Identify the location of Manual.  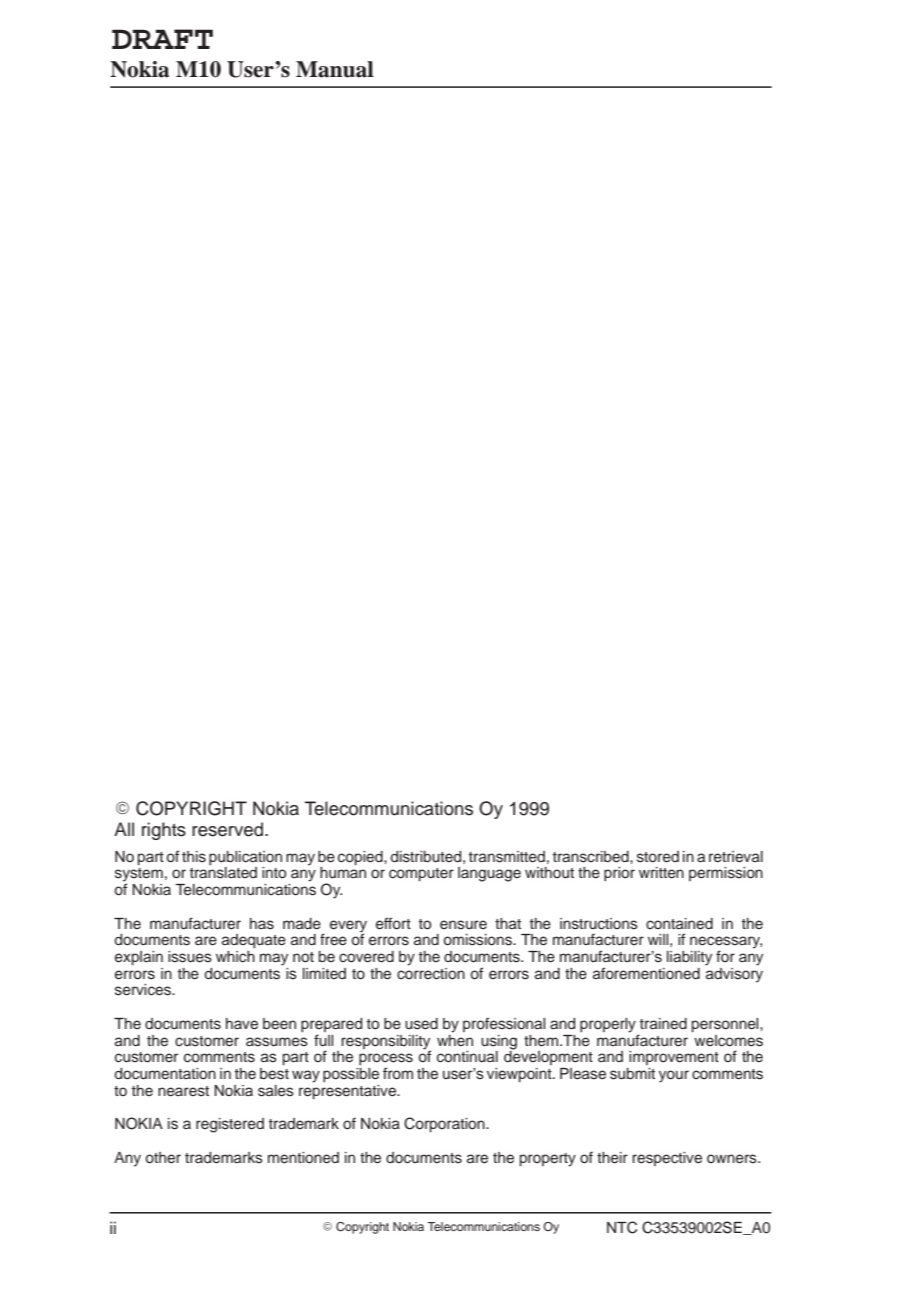
(335, 69).
